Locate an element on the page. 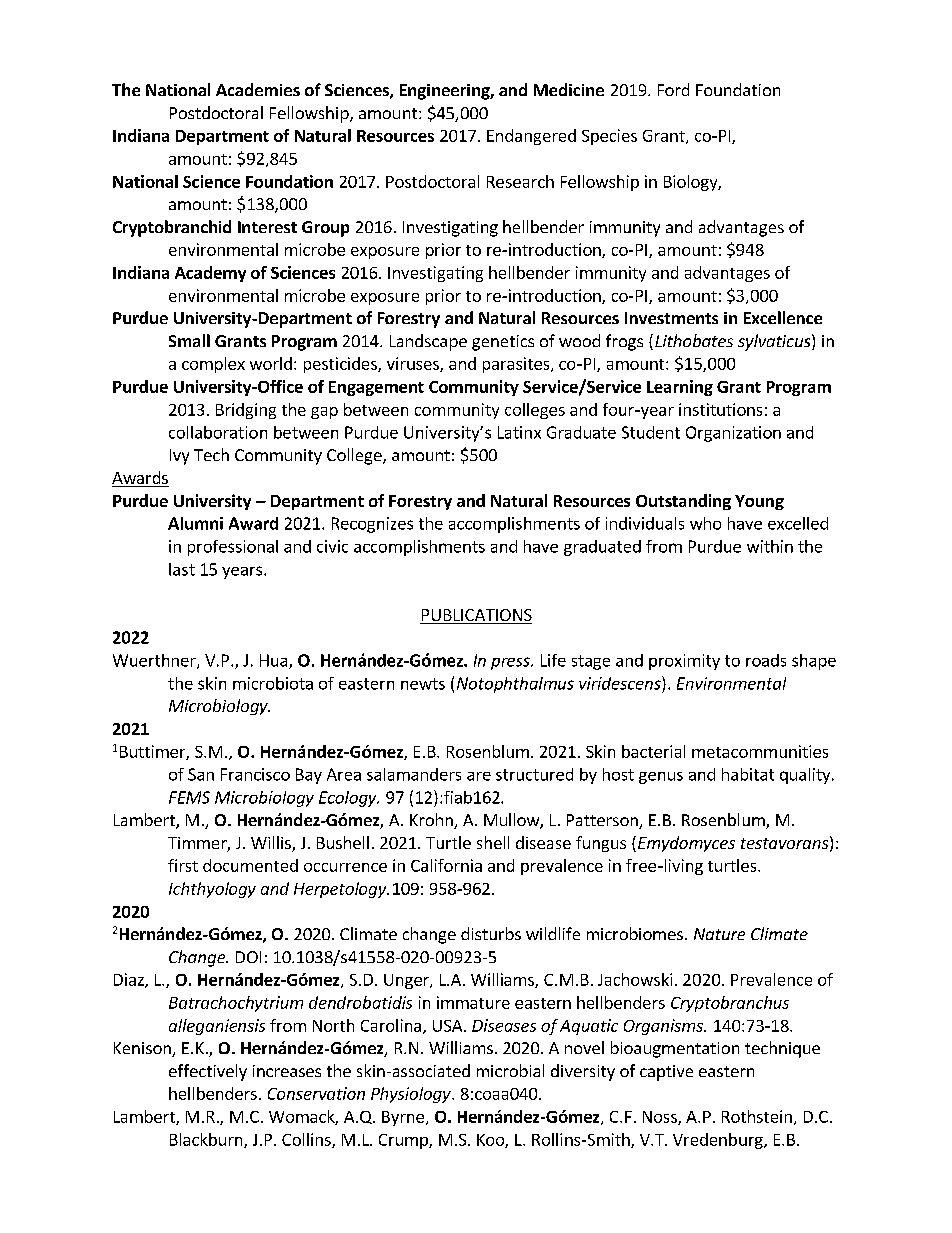  Rothstein is located at coordinates (757, 1116).
